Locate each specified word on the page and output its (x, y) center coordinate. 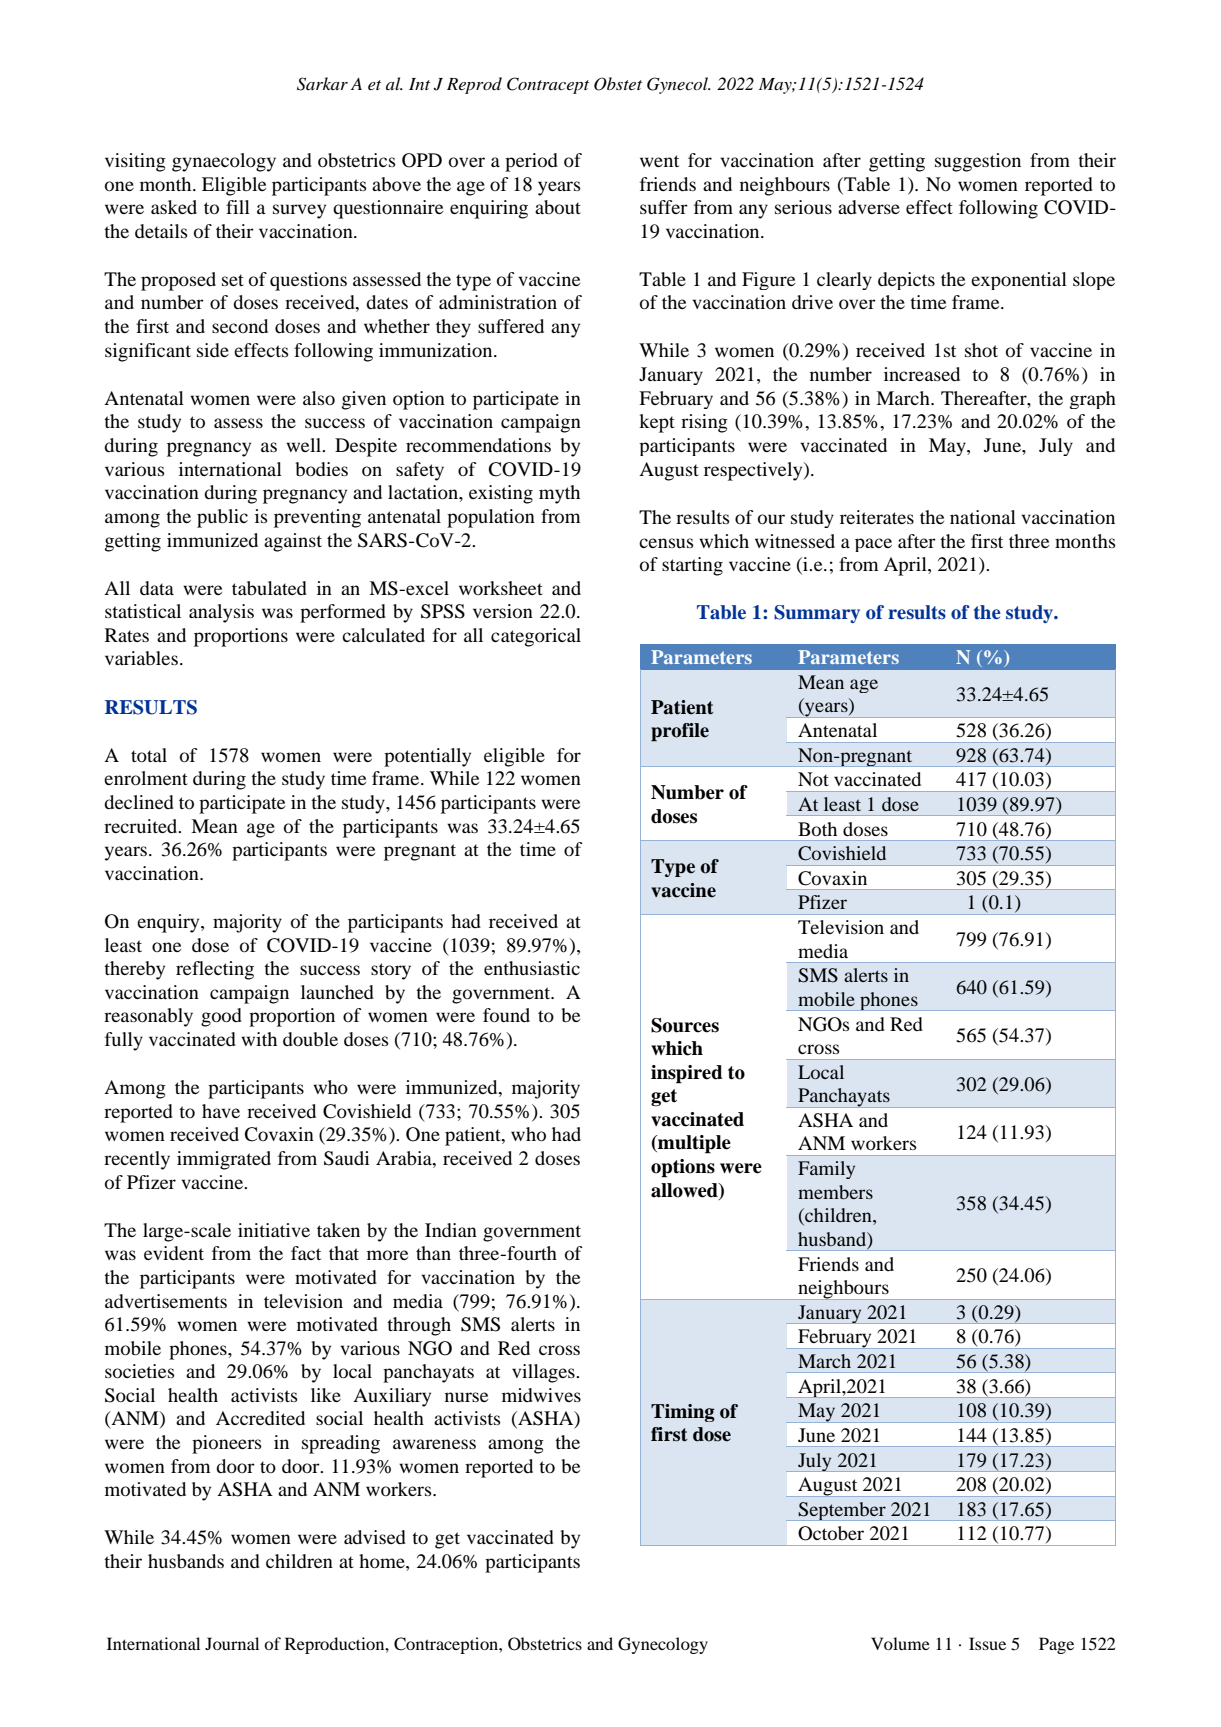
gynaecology (224, 162)
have (221, 1111)
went (659, 161)
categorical (536, 637)
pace (873, 545)
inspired (687, 1074)
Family (826, 1170)
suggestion (978, 162)
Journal (232, 1643)
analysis (221, 613)
